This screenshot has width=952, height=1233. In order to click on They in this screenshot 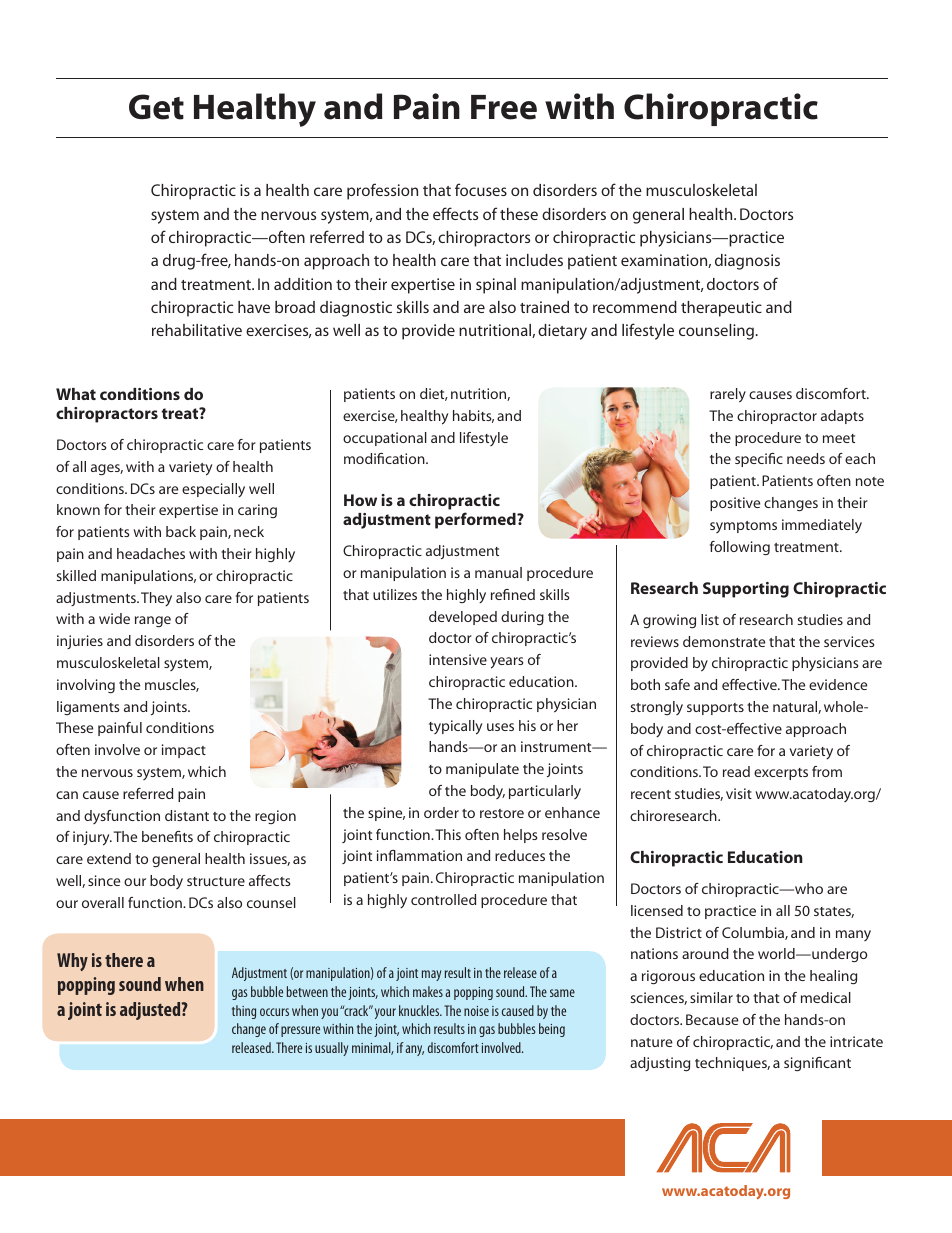, I will do `click(156, 599)`.
